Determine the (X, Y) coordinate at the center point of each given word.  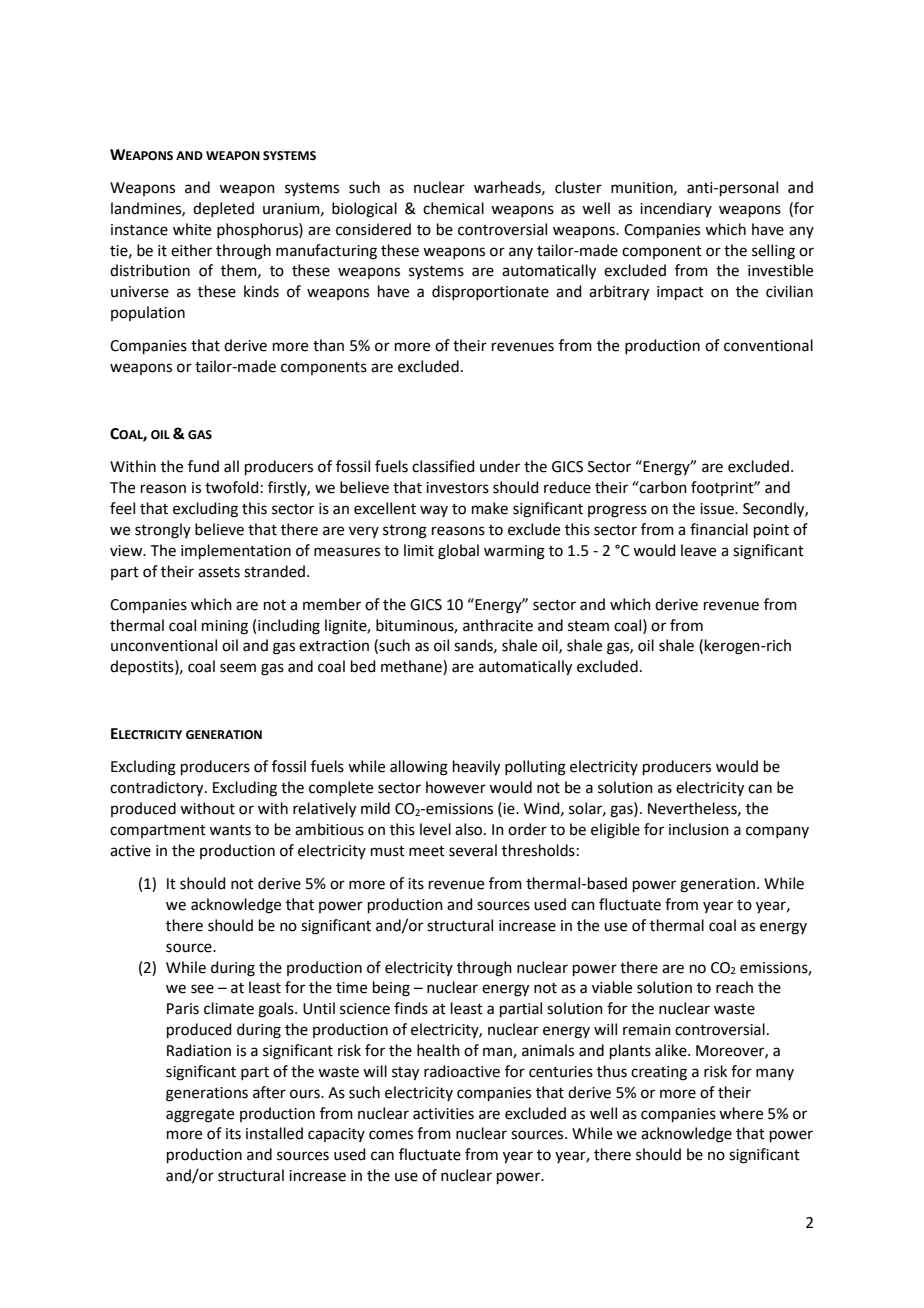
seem (238, 668)
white (192, 229)
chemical (453, 208)
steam (588, 626)
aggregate (200, 1116)
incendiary (676, 209)
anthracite (498, 625)
